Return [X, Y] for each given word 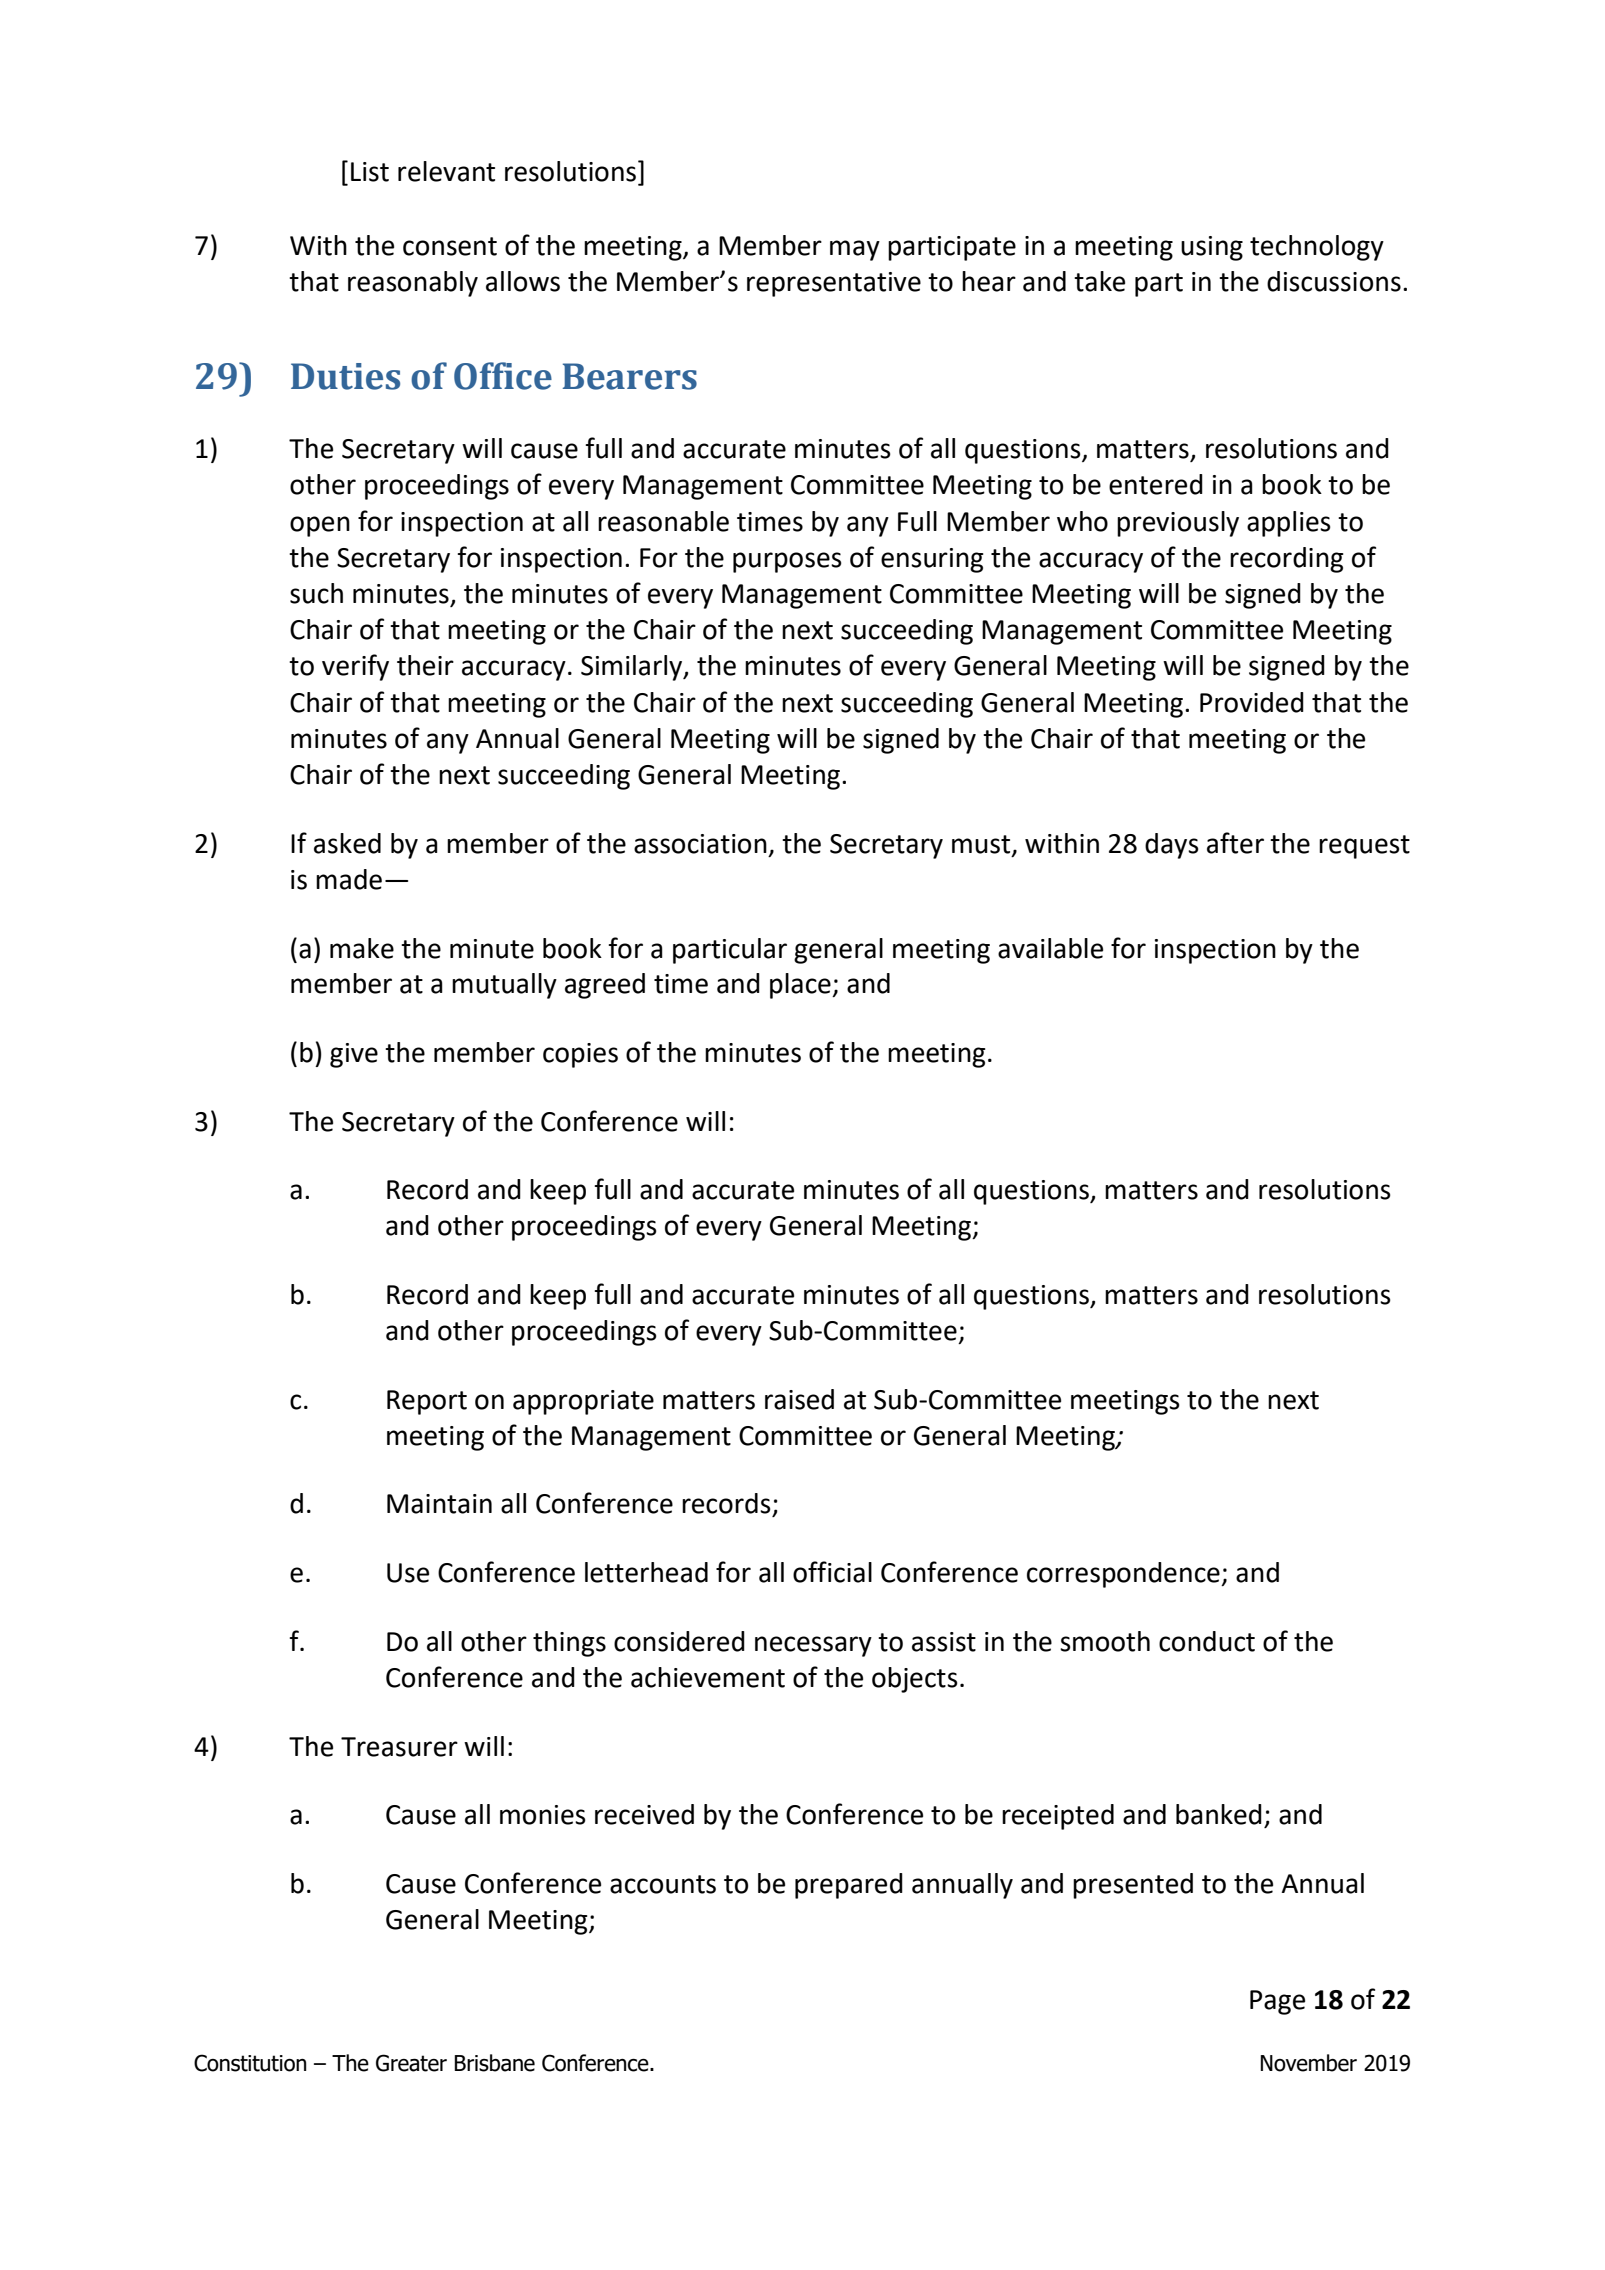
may [855, 250]
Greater [411, 2063]
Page [1277, 2002]
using [1212, 248]
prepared [849, 1886]
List [370, 172]
